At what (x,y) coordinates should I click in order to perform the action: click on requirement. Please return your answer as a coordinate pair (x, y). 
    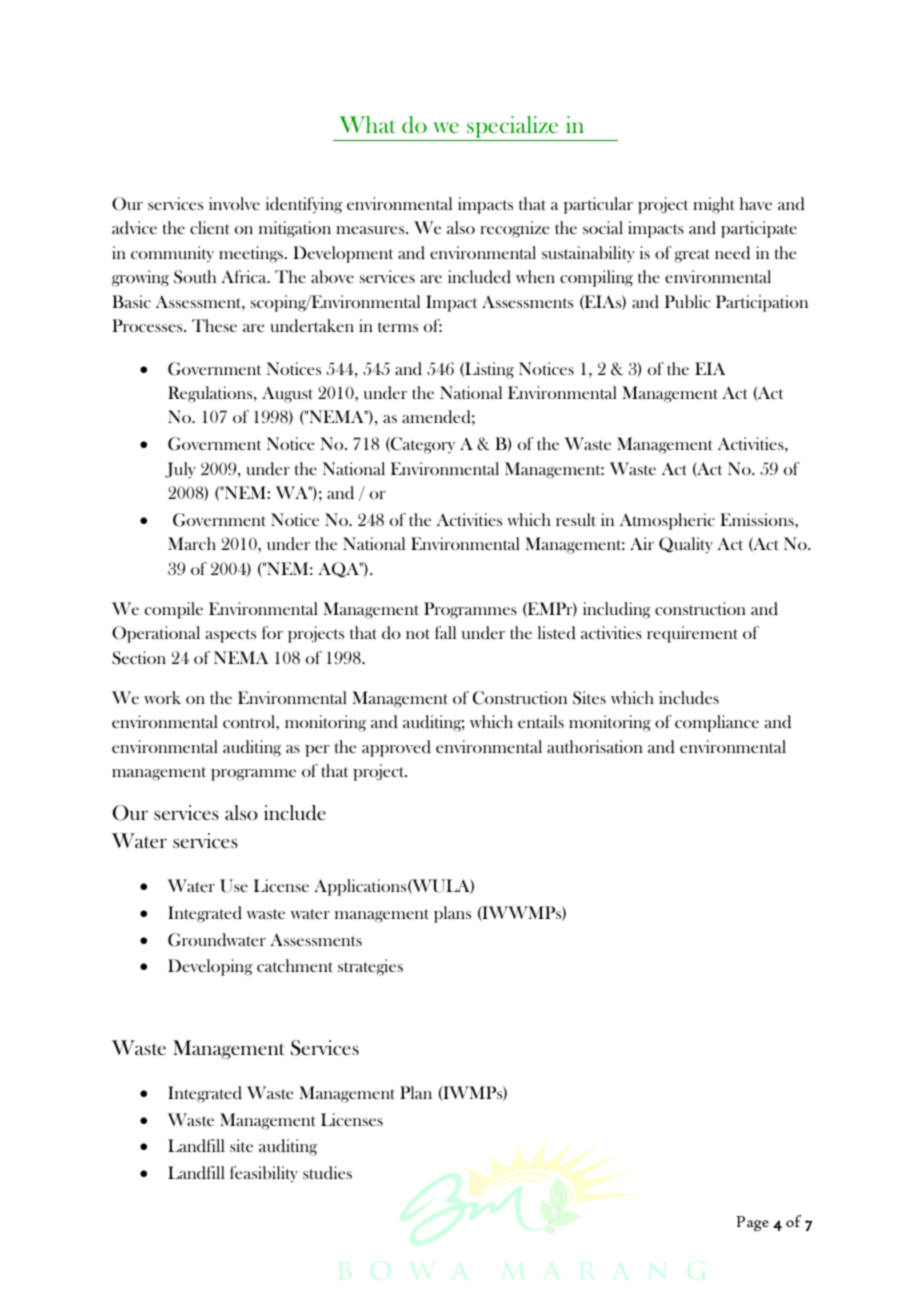
    Looking at the image, I should click on (692, 634).
